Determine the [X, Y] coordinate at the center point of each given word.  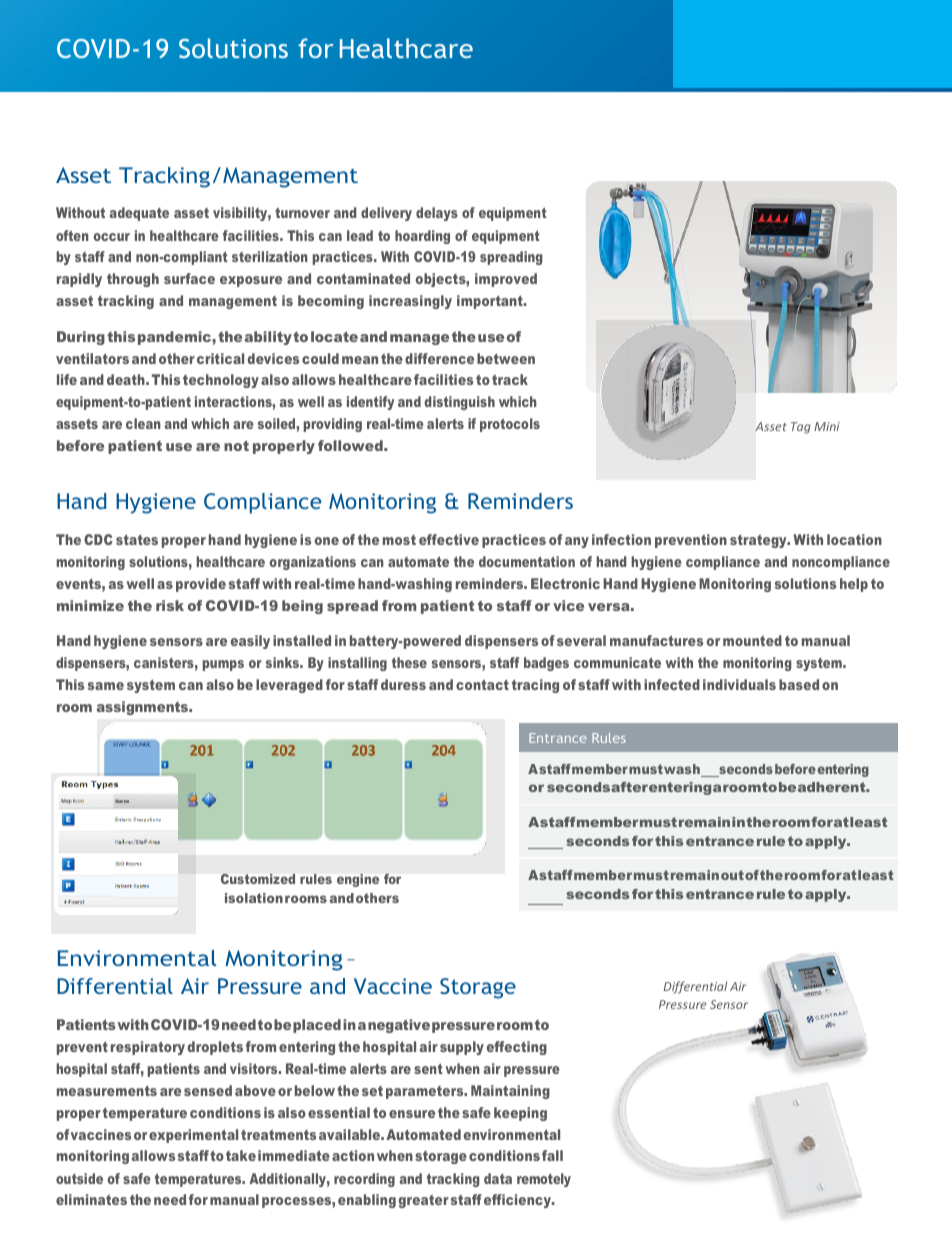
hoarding [422, 237]
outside [79, 1178]
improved [506, 280]
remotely [544, 1180]
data [498, 1178]
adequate [139, 214]
